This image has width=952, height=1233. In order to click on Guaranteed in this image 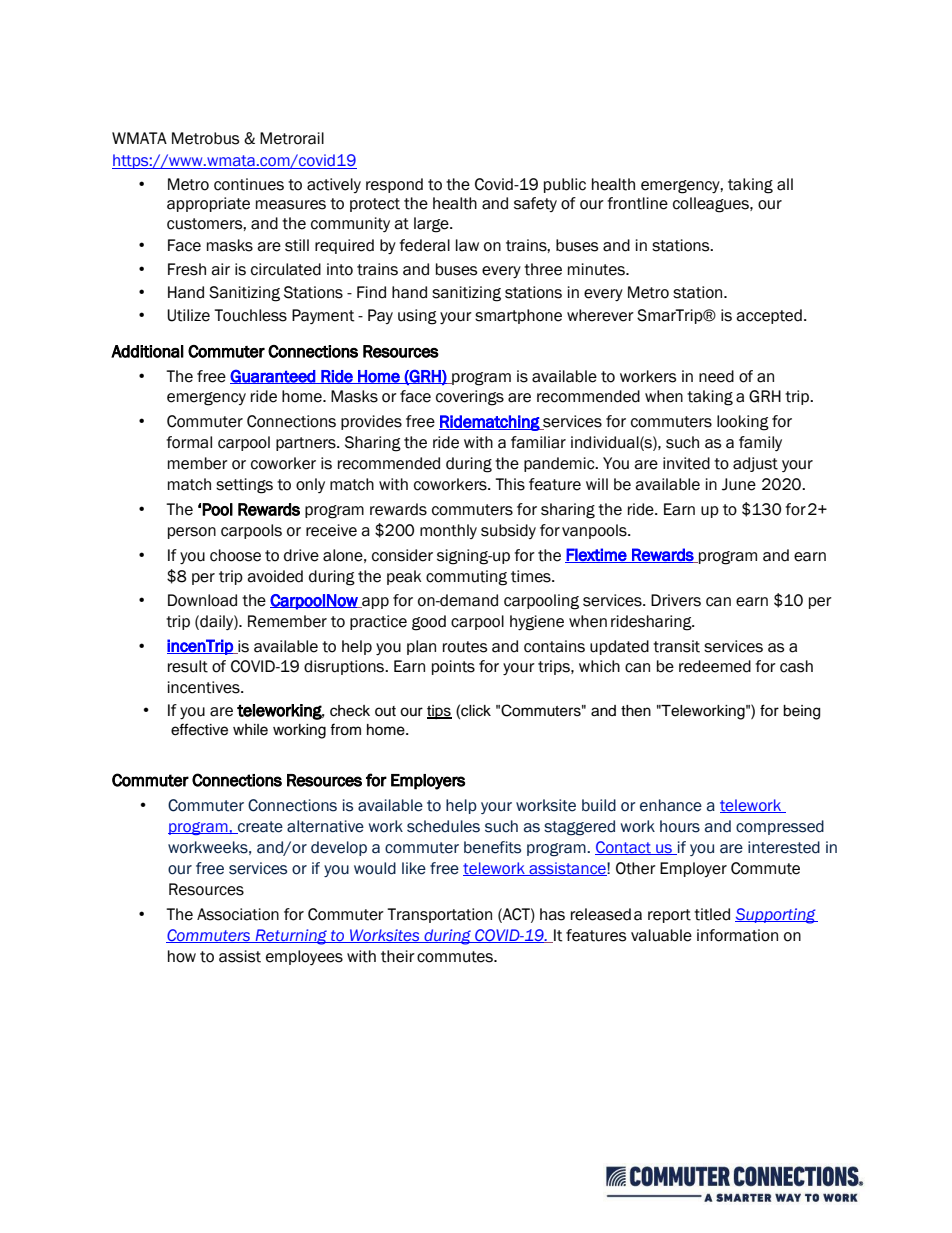, I will do `click(273, 377)`.
